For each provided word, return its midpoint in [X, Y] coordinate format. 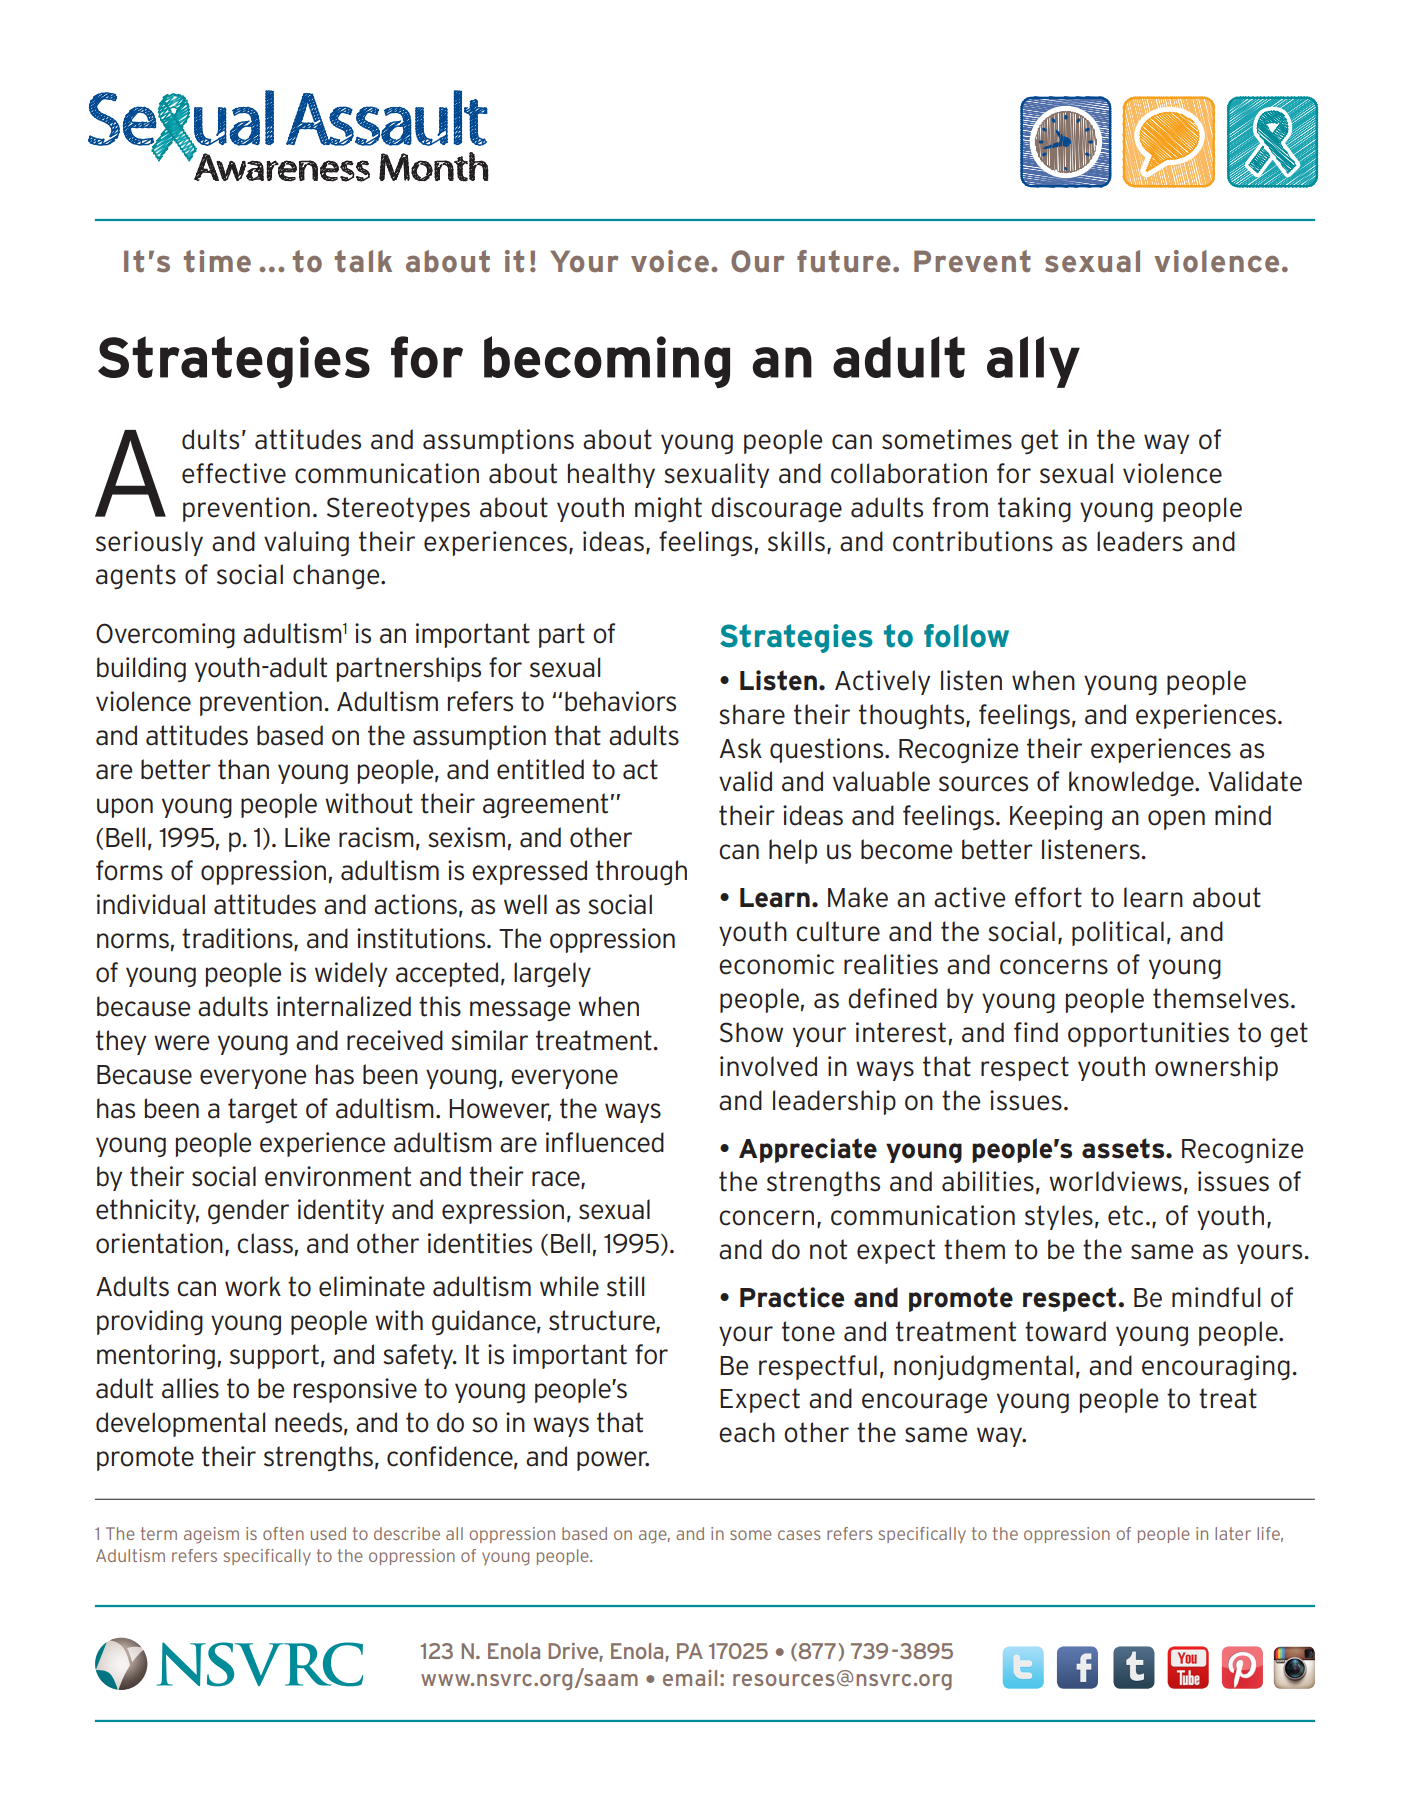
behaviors [620, 701]
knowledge [1132, 783]
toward [1065, 1331]
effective [234, 473]
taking [1034, 509]
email [690, 1678]
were [181, 1043]
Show [751, 1032]
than [243, 769]
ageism [211, 1535]
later [1233, 1533]
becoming [607, 362]
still [625, 1286]
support [274, 1356]
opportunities [1148, 1034]
